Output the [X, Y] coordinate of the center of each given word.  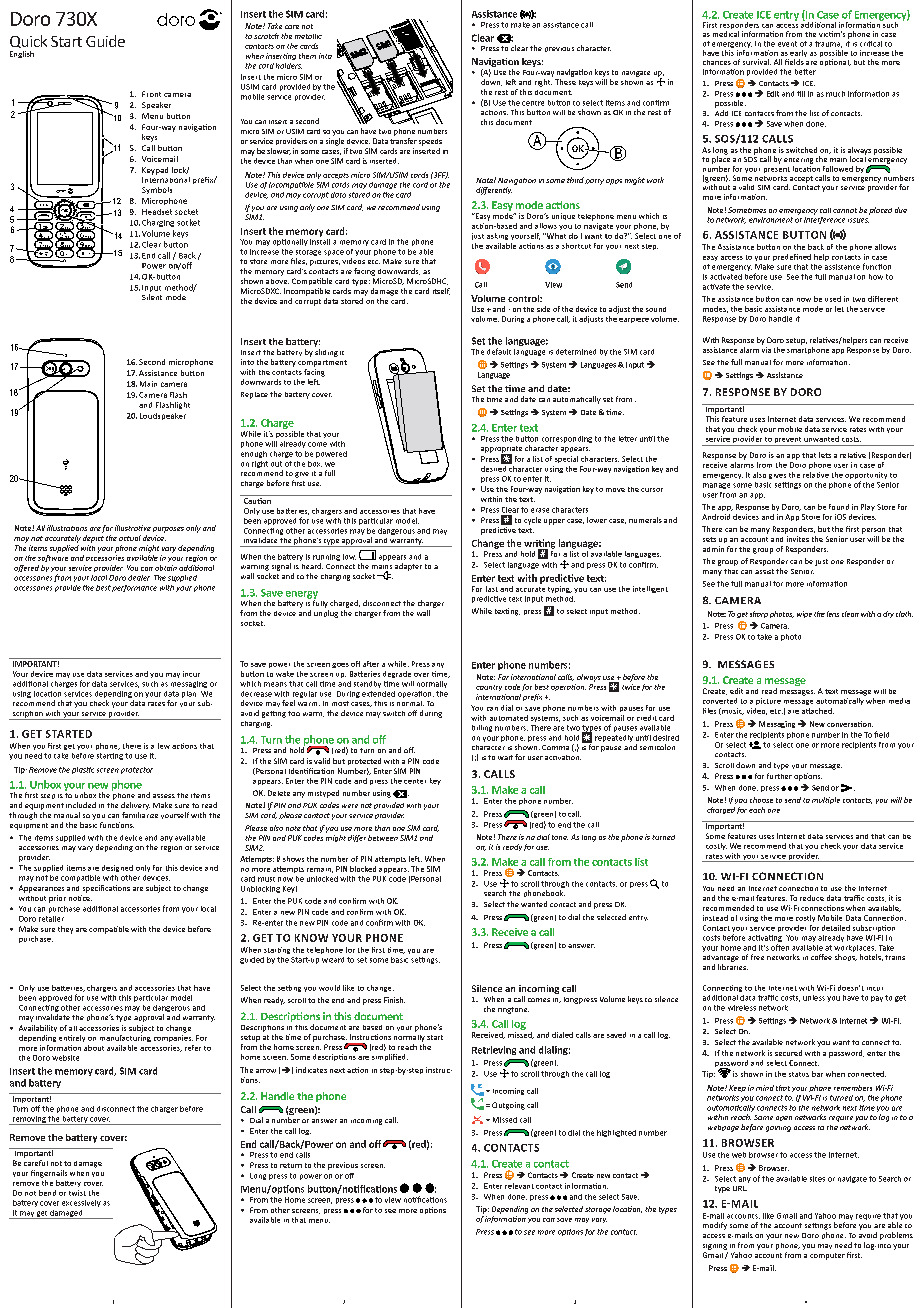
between [383, 838]
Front [151, 94]
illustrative [133, 528]
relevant [519, 1186]
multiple [826, 800]
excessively [81, 1203]
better [805, 72]
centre [533, 103]
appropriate [501, 450]
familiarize [140, 815]
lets [825, 455]
